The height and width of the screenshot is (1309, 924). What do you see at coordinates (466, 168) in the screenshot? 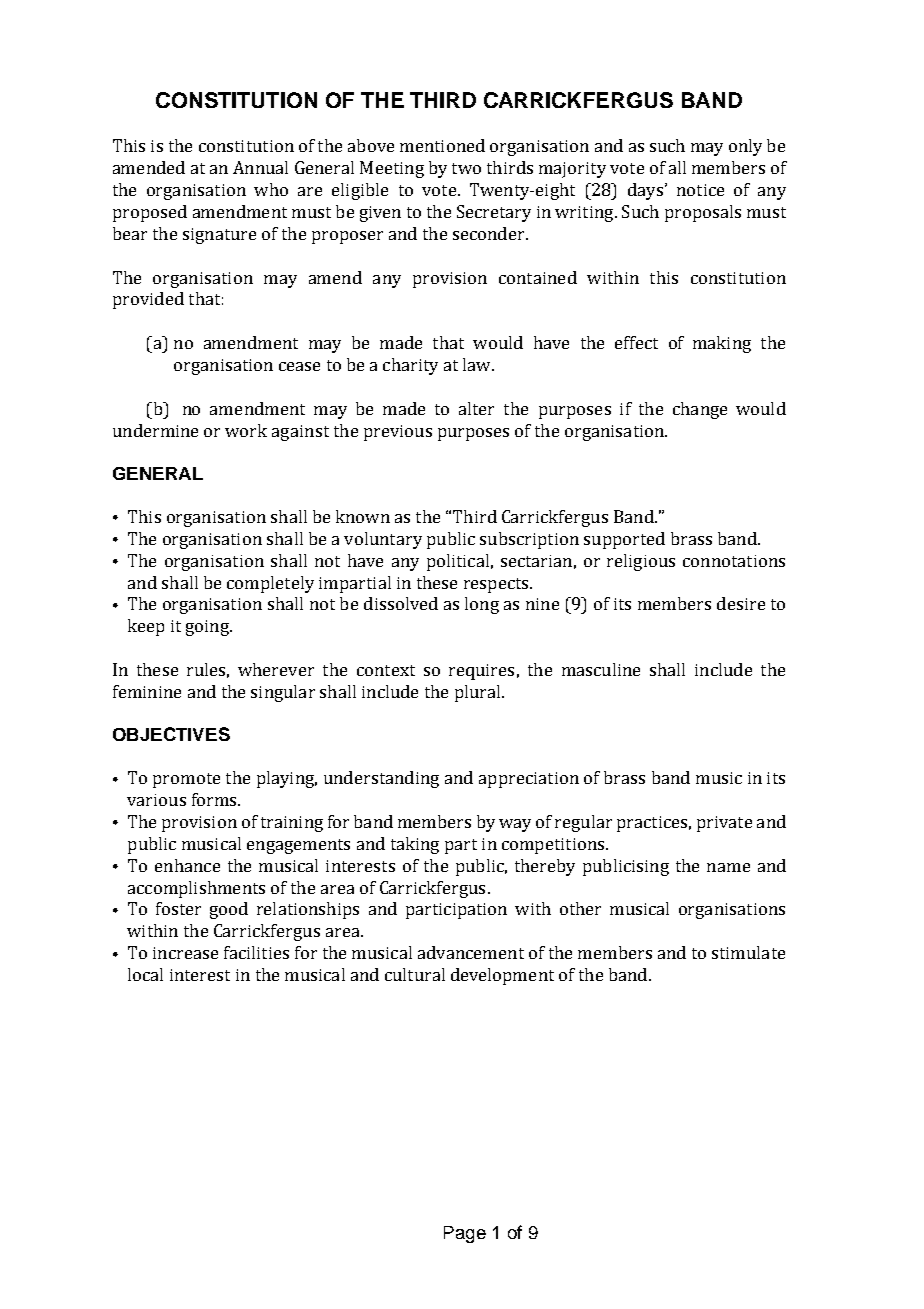
I see `two` at bounding box center [466, 168].
